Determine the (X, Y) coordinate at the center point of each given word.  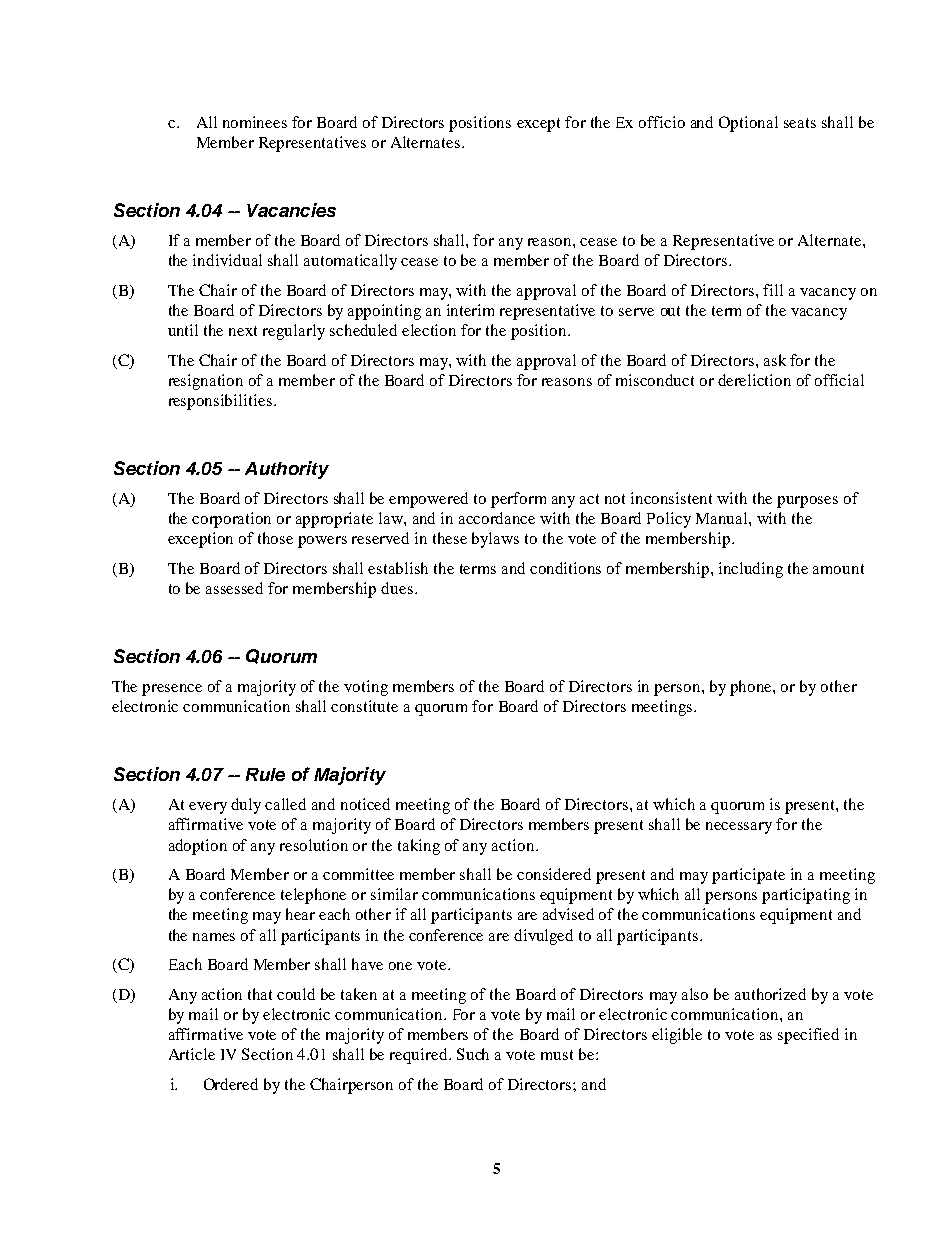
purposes (807, 502)
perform (518, 500)
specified (808, 1036)
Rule (265, 774)
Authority (287, 470)
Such (473, 1054)
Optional (748, 124)
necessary (739, 828)
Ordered (231, 1084)
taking (419, 847)
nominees (255, 122)
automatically (350, 262)
